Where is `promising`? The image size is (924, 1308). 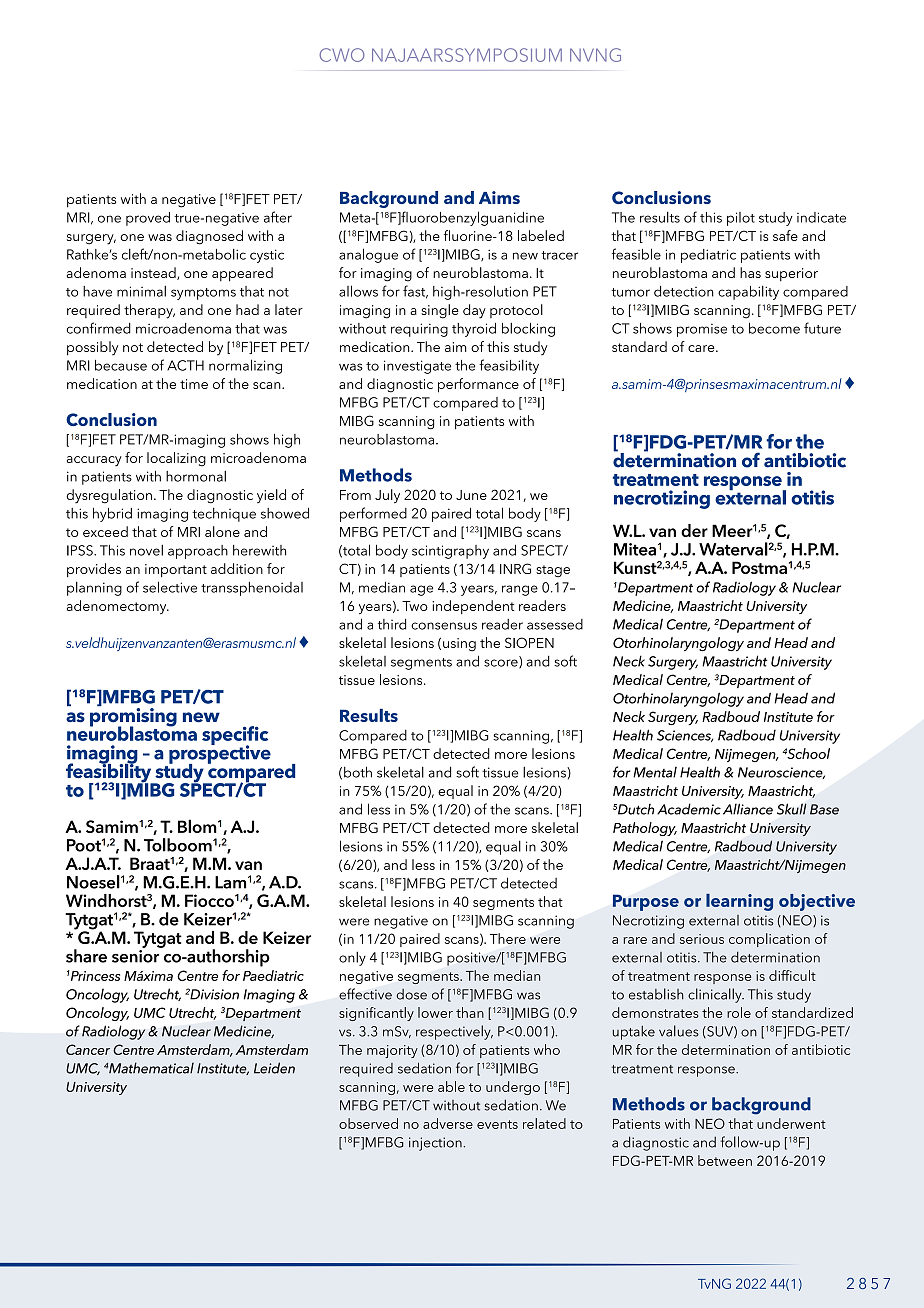
promising is located at coordinates (133, 717).
